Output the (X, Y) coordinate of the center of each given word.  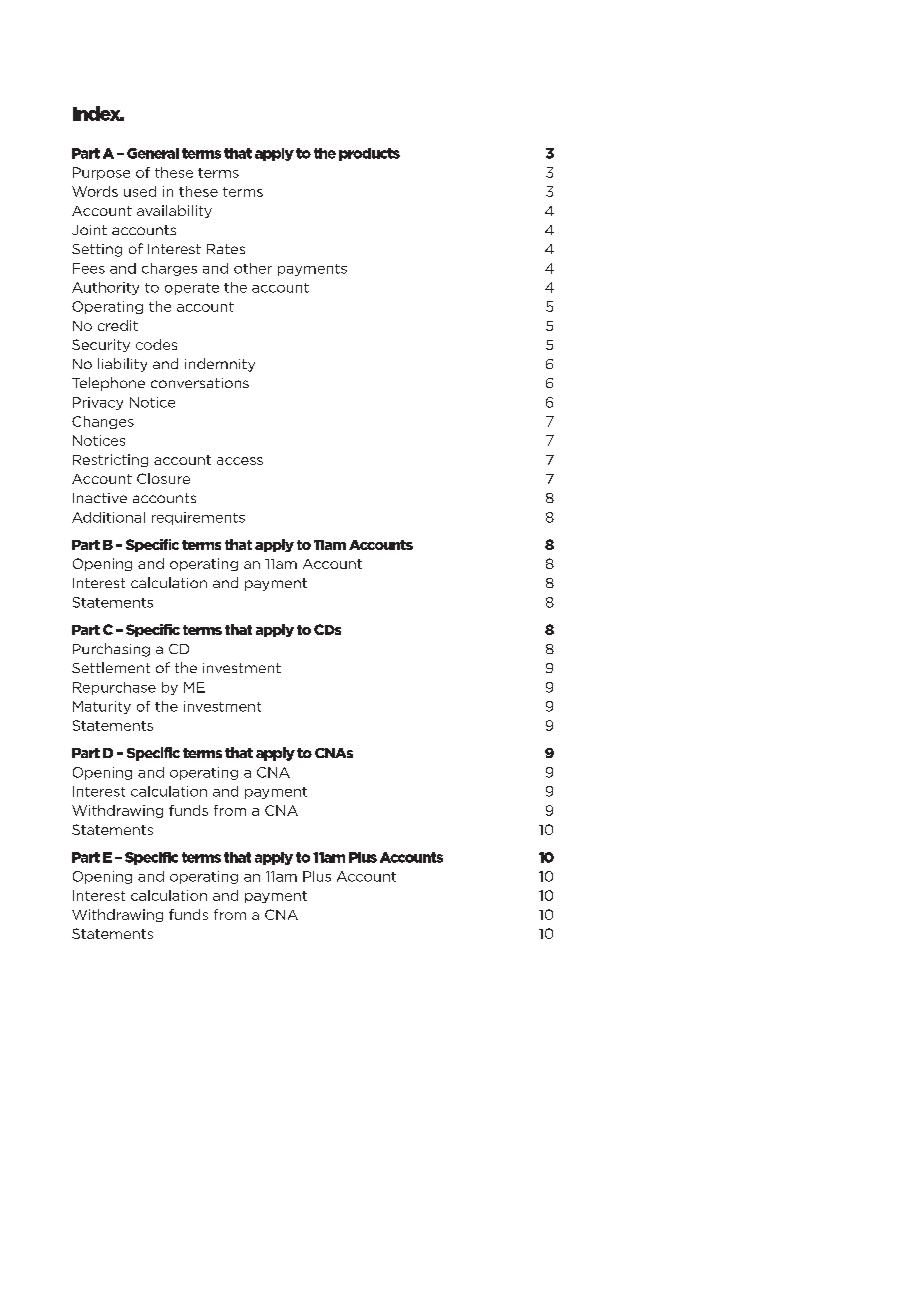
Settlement (111, 667)
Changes (103, 422)
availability (174, 211)
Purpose (101, 173)
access (240, 461)
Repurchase (114, 688)
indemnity (220, 365)
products (369, 154)
